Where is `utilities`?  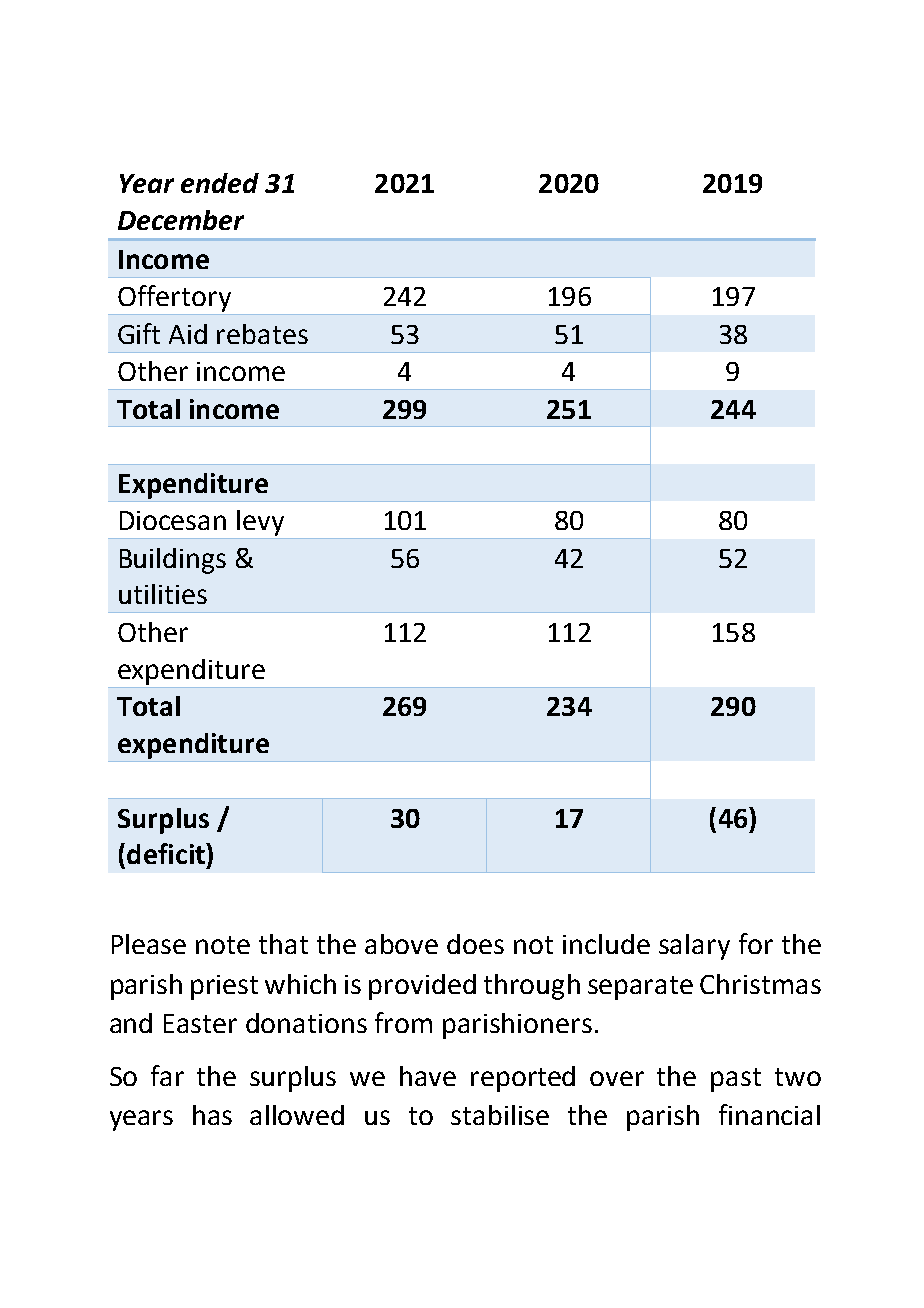
utilities is located at coordinates (163, 594).
